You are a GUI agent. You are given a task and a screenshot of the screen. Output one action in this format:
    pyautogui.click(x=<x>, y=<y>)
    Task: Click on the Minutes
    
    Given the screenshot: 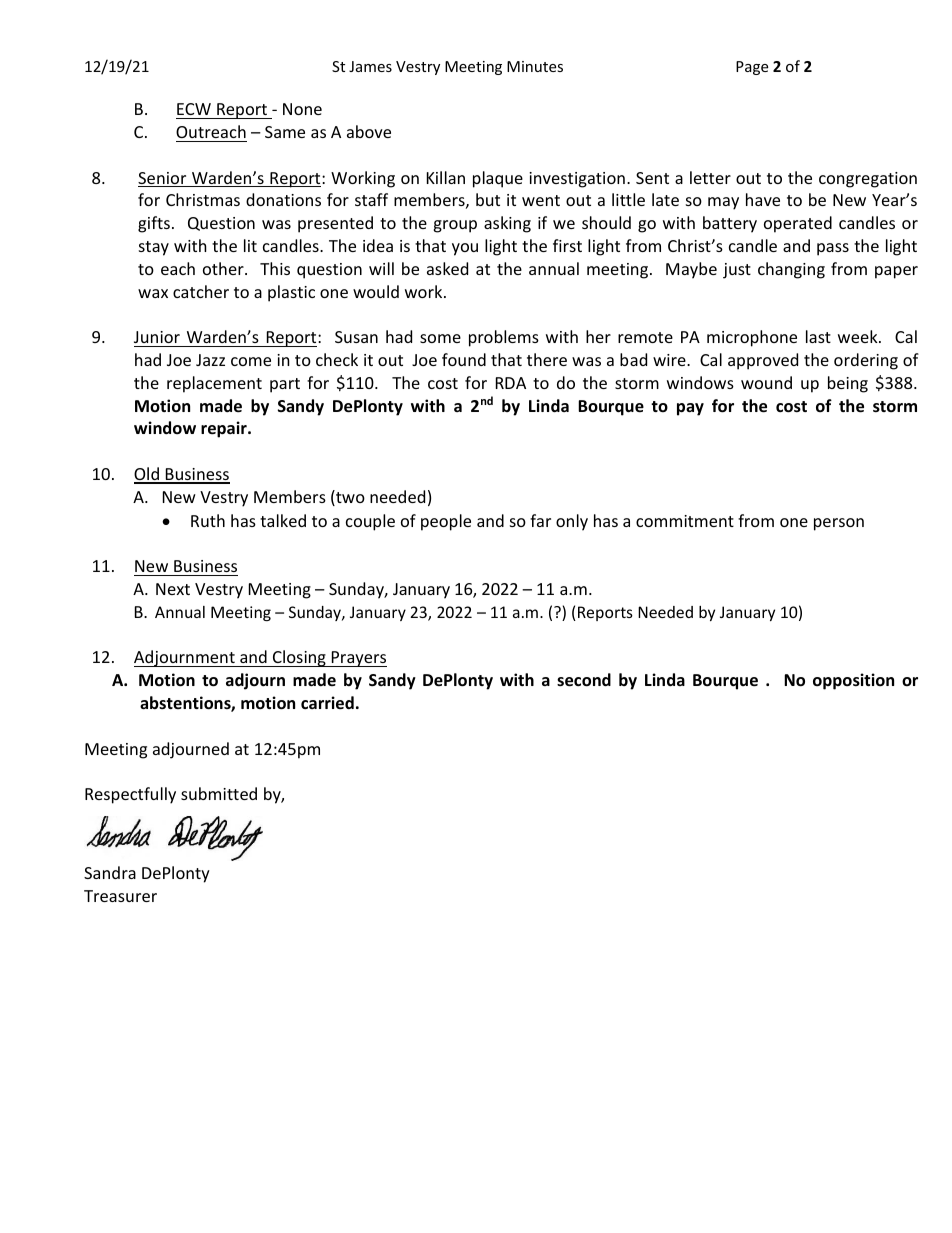 What is the action you would take?
    pyautogui.click(x=535, y=66)
